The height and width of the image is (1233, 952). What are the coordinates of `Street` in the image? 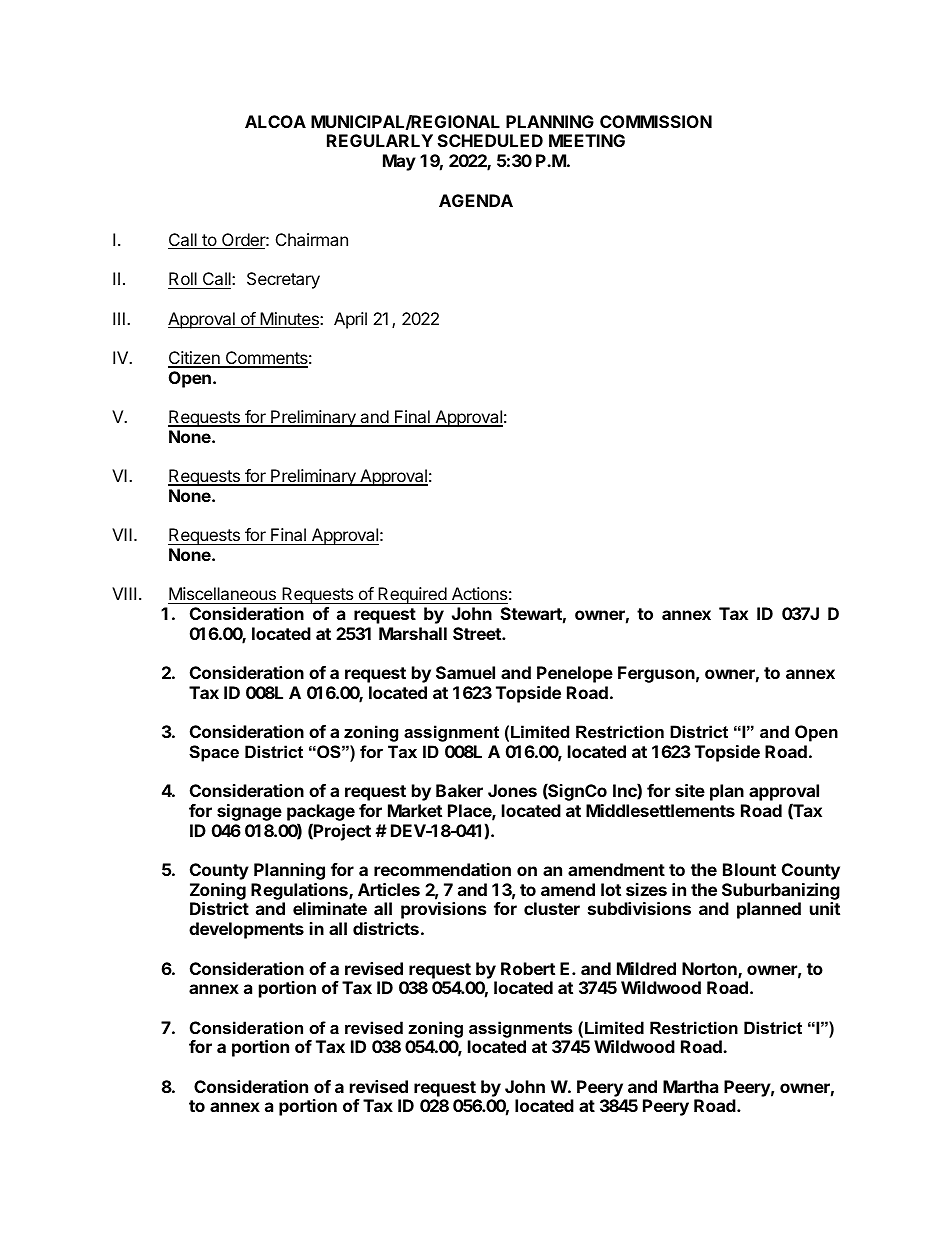 It's located at (478, 633).
